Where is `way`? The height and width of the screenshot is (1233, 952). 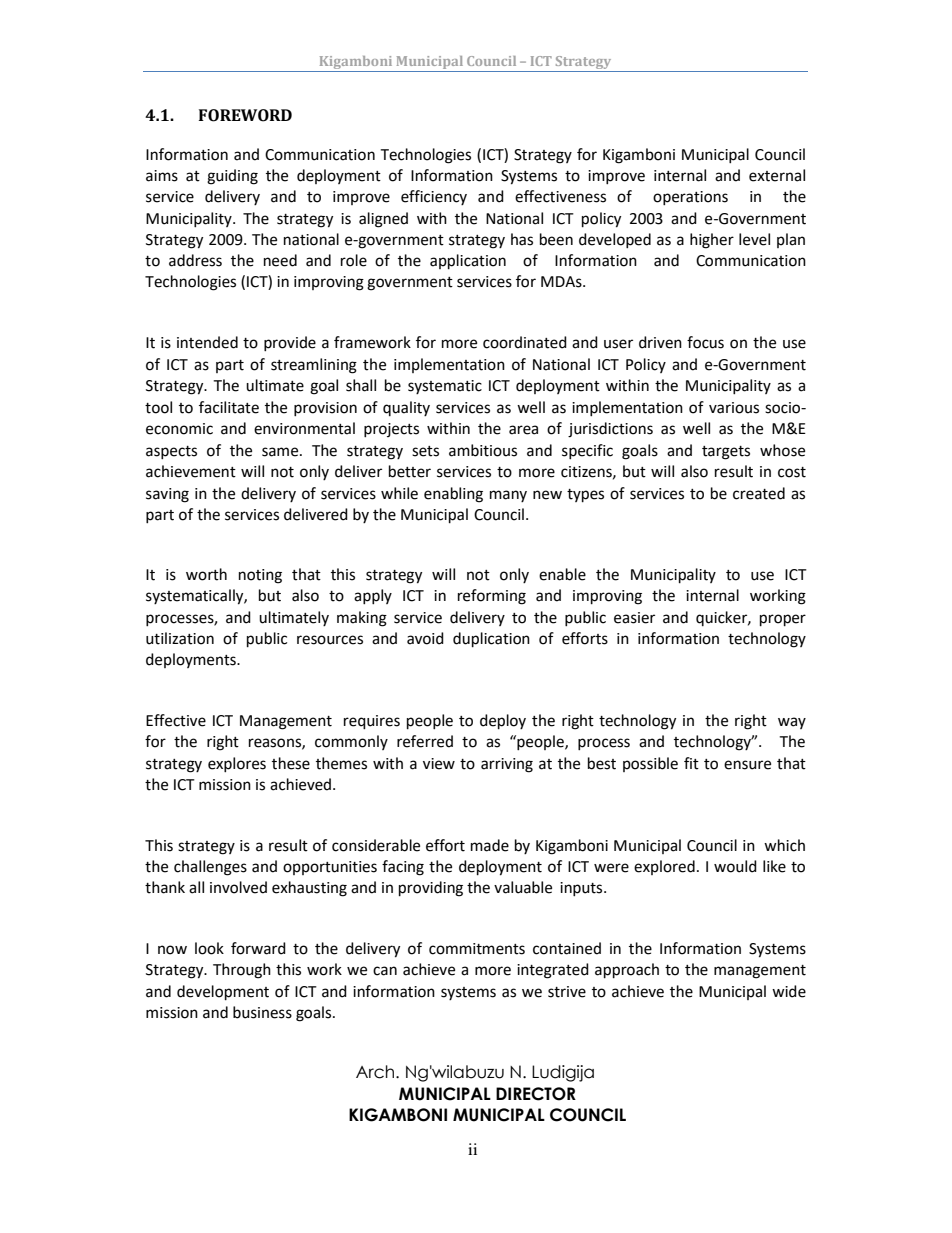 way is located at coordinates (792, 723).
